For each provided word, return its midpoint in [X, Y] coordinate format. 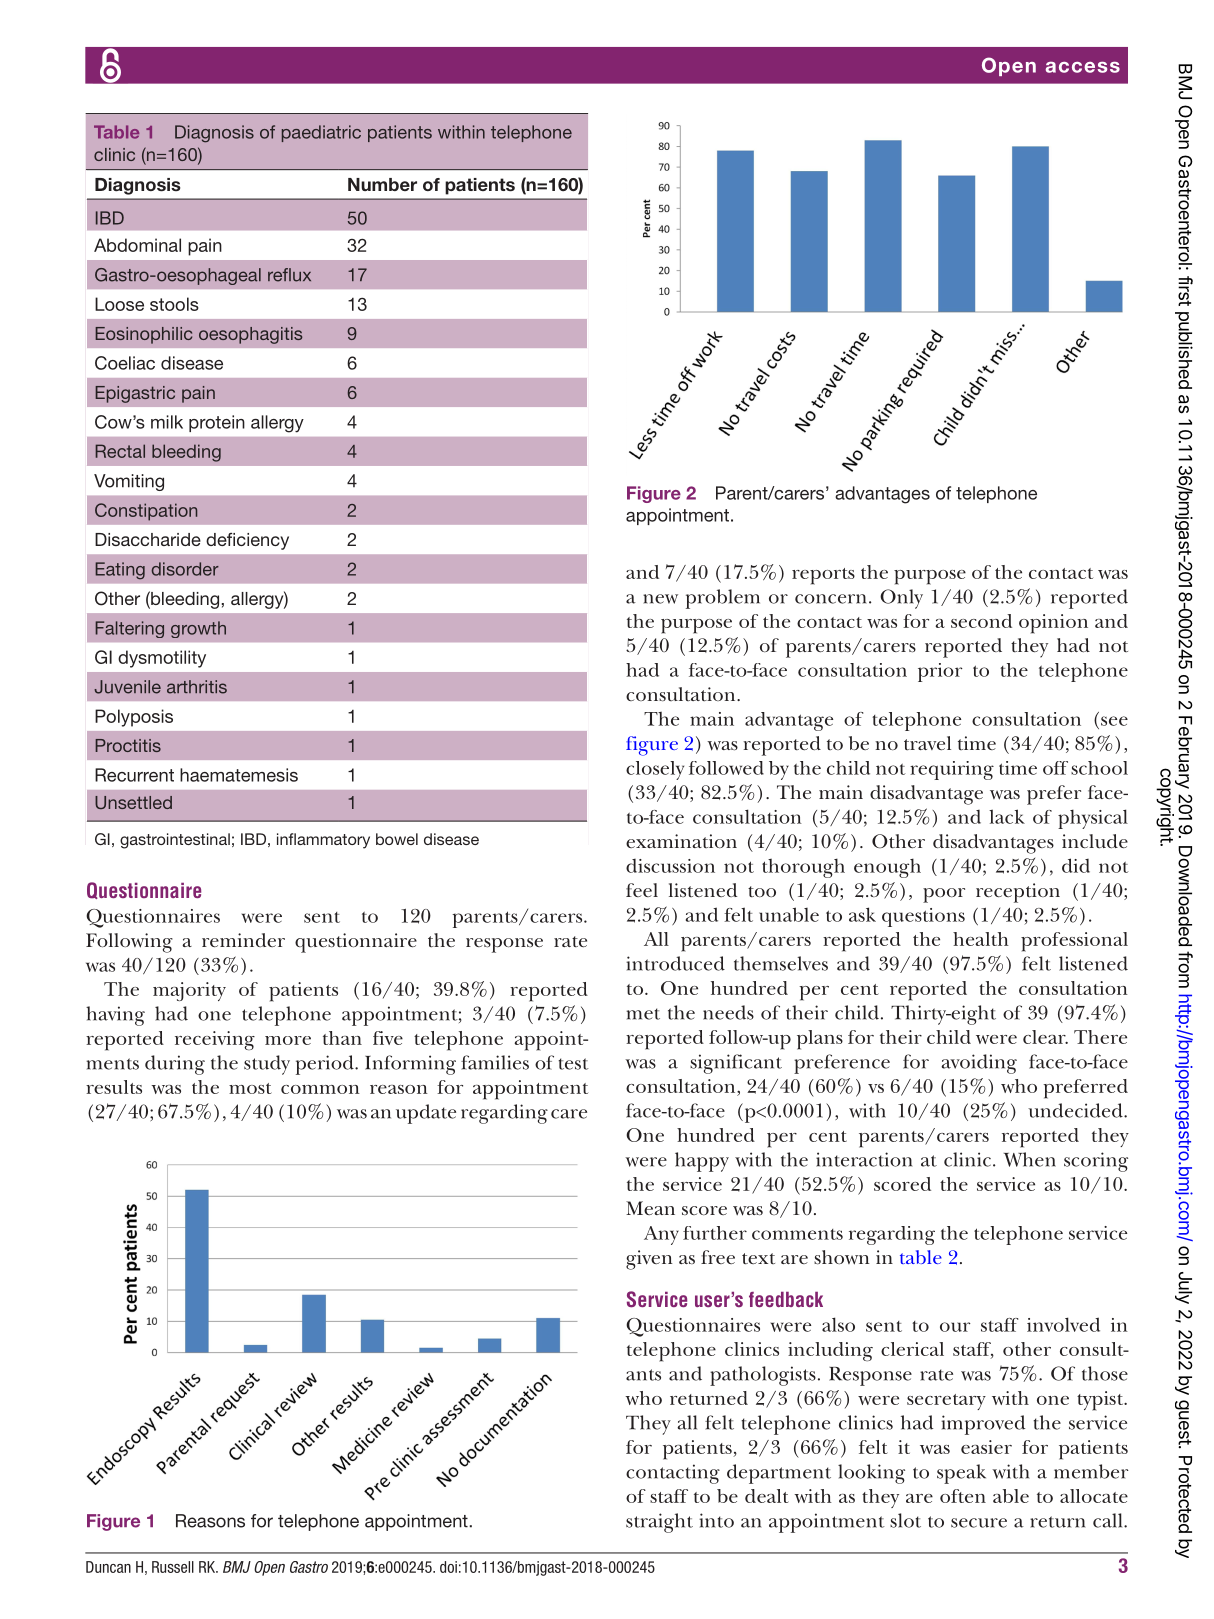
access [1083, 67]
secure [979, 1523]
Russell [173, 1567]
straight [659, 1523]
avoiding [979, 1064]
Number [382, 184]
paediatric [321, 133]
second [981, 621]
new [660, 599]
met [643, 1014]
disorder [185, 569]
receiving [215, 1040]
